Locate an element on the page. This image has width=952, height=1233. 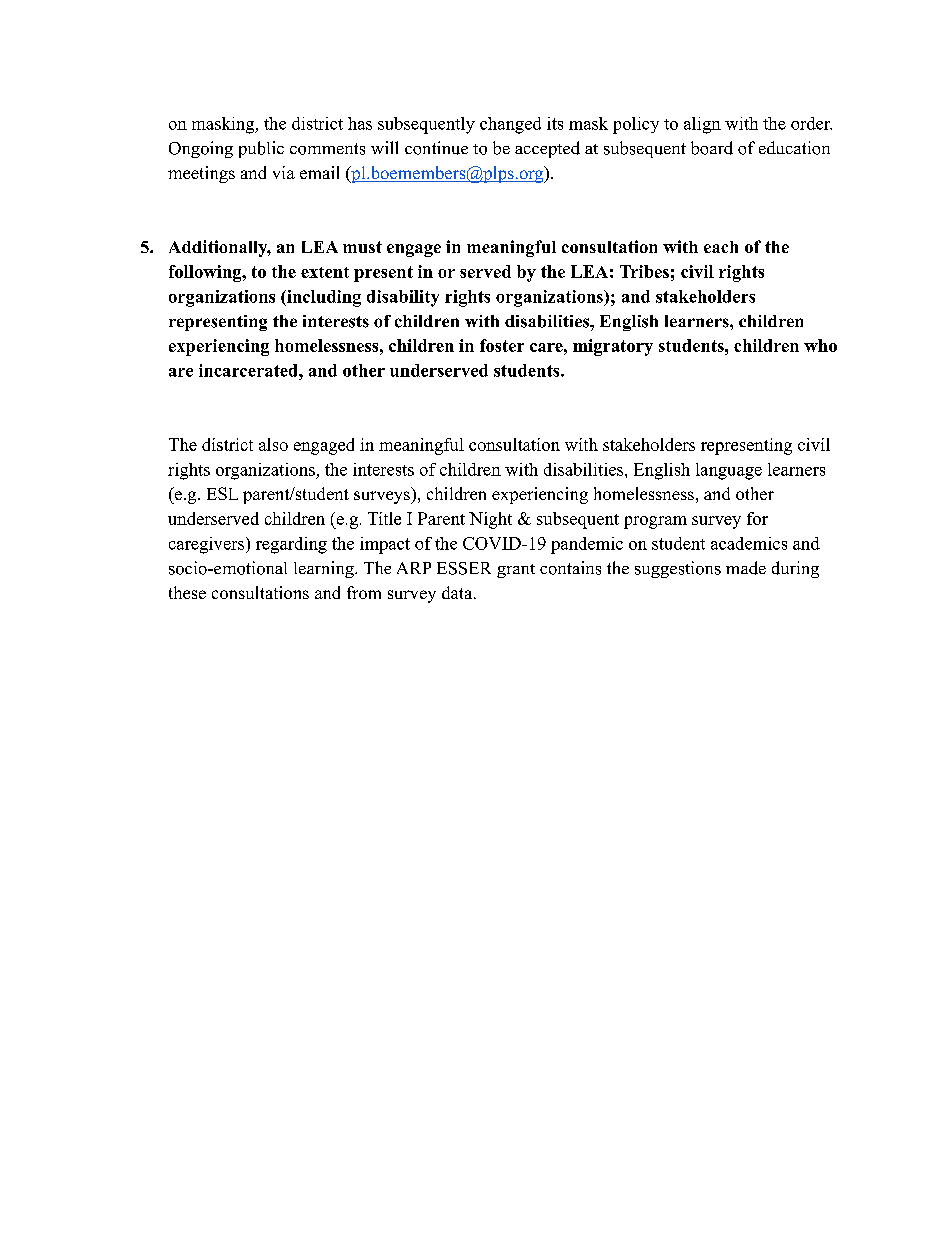
changed is located at coordinates (510, 125).
